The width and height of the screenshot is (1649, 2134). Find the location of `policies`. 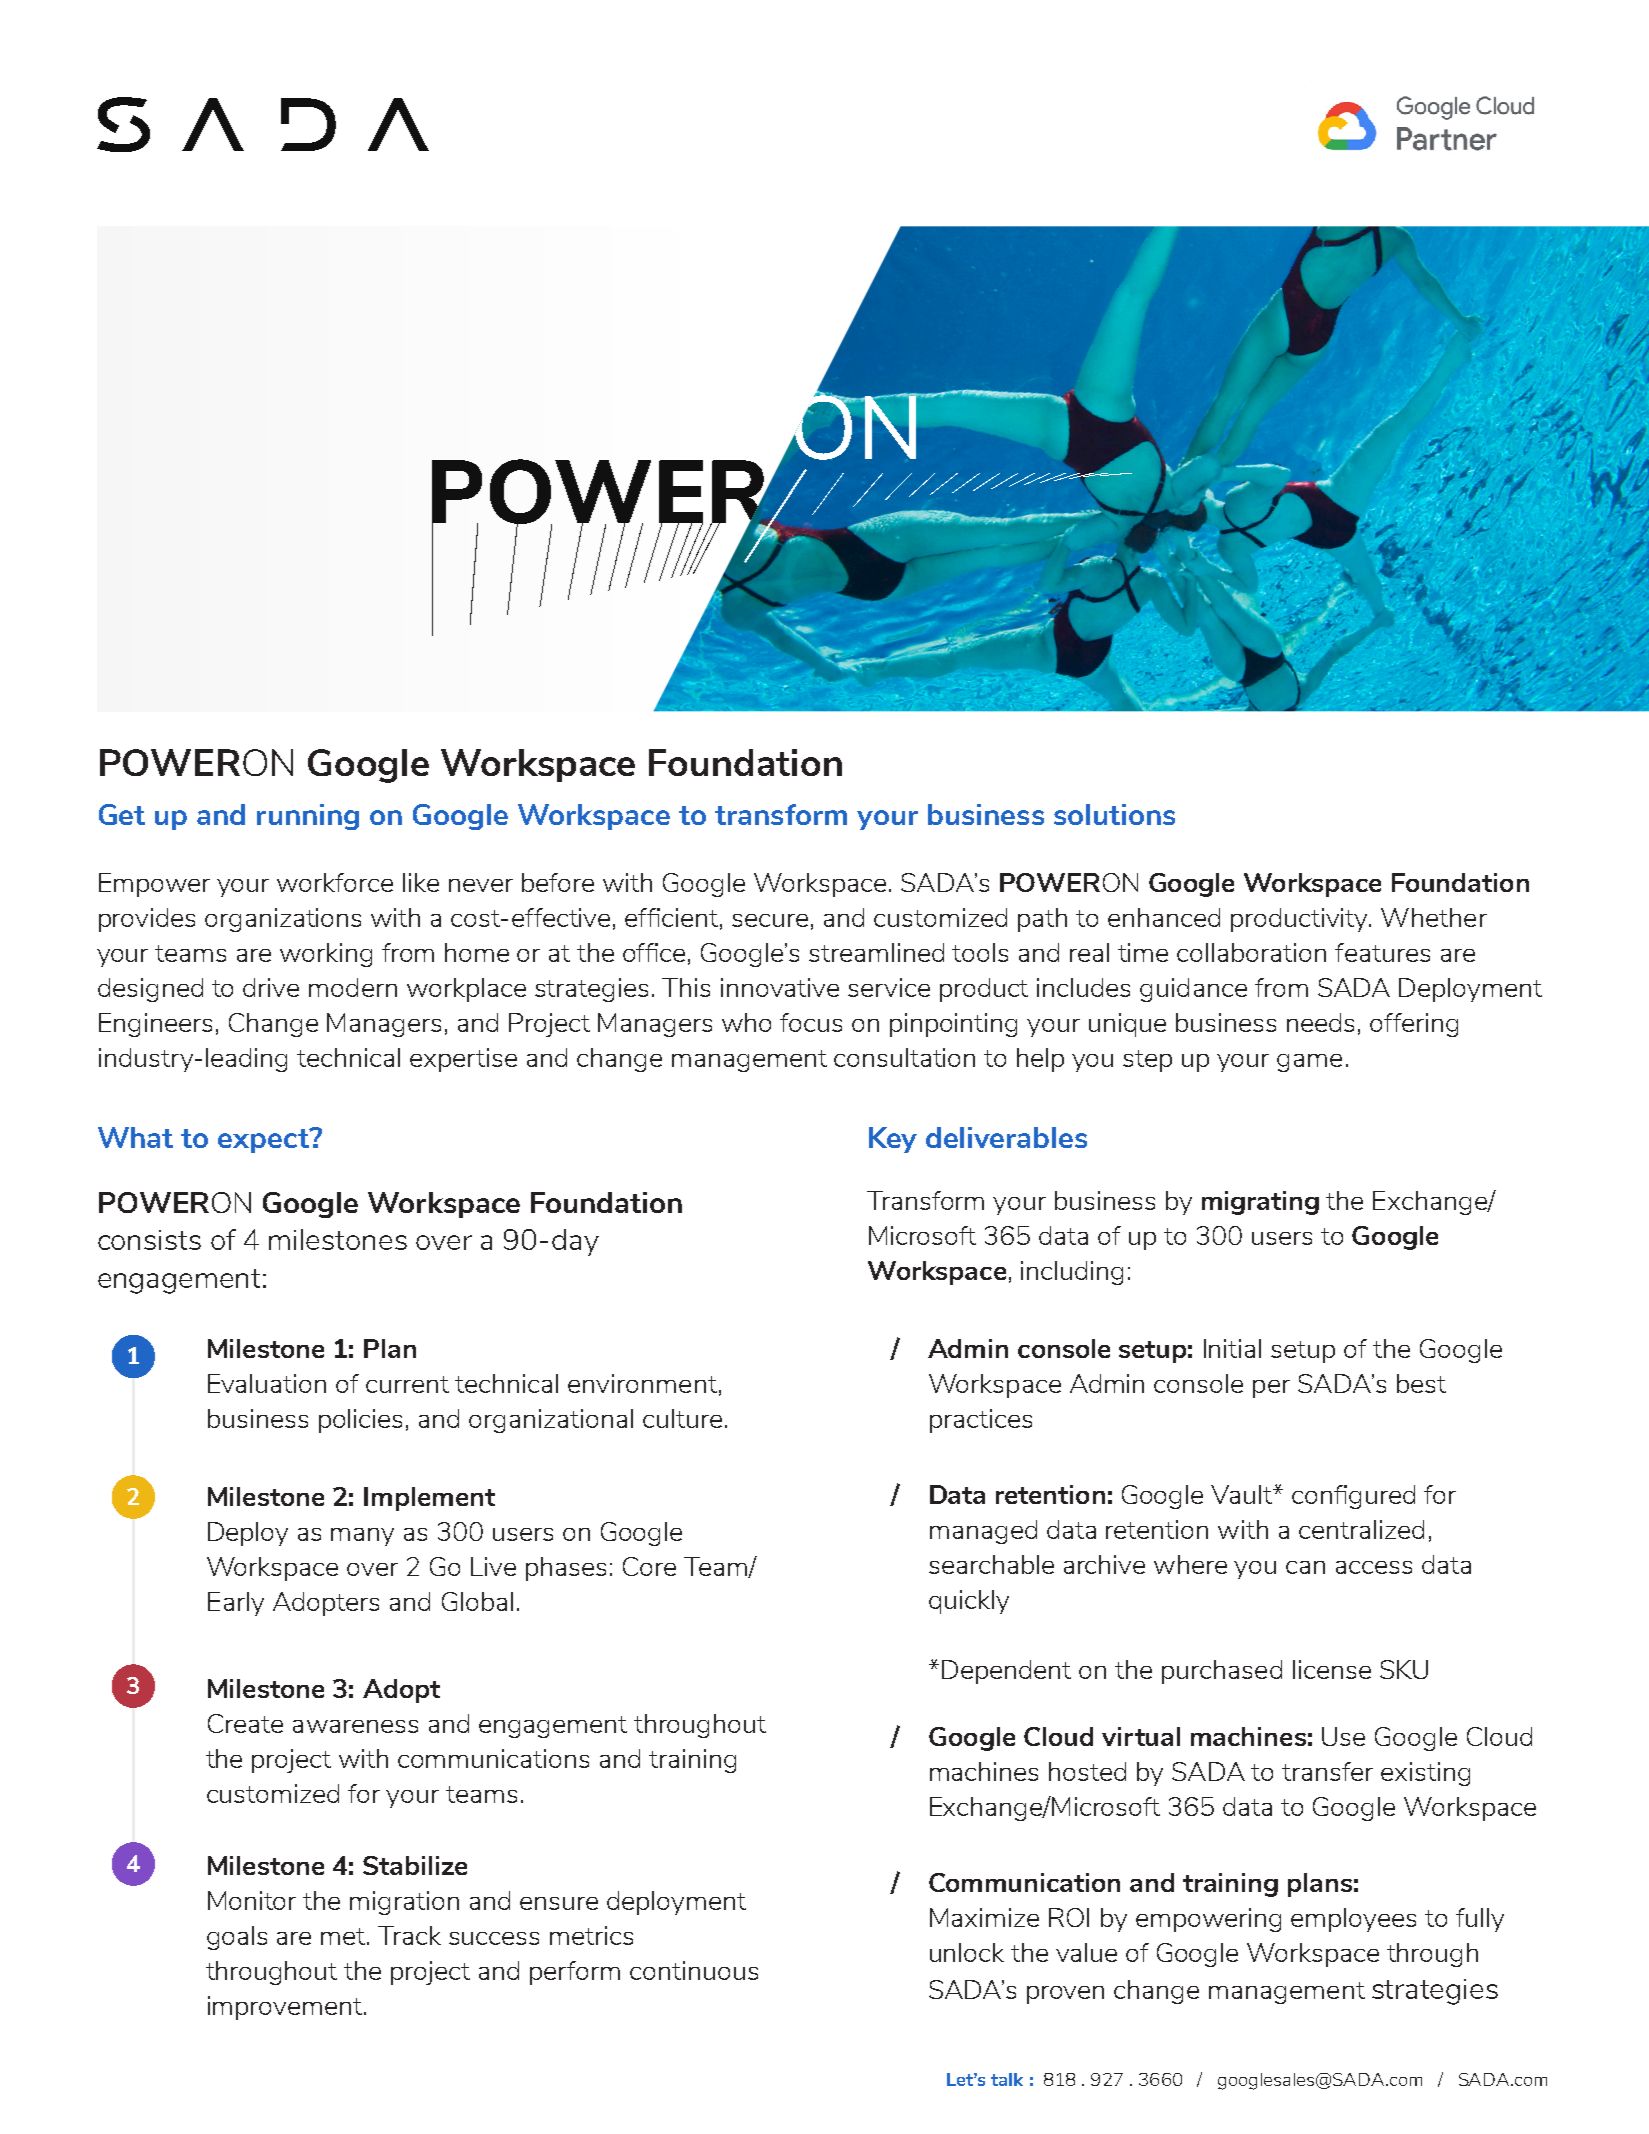

policies is located at coordinates (360, 1421).
